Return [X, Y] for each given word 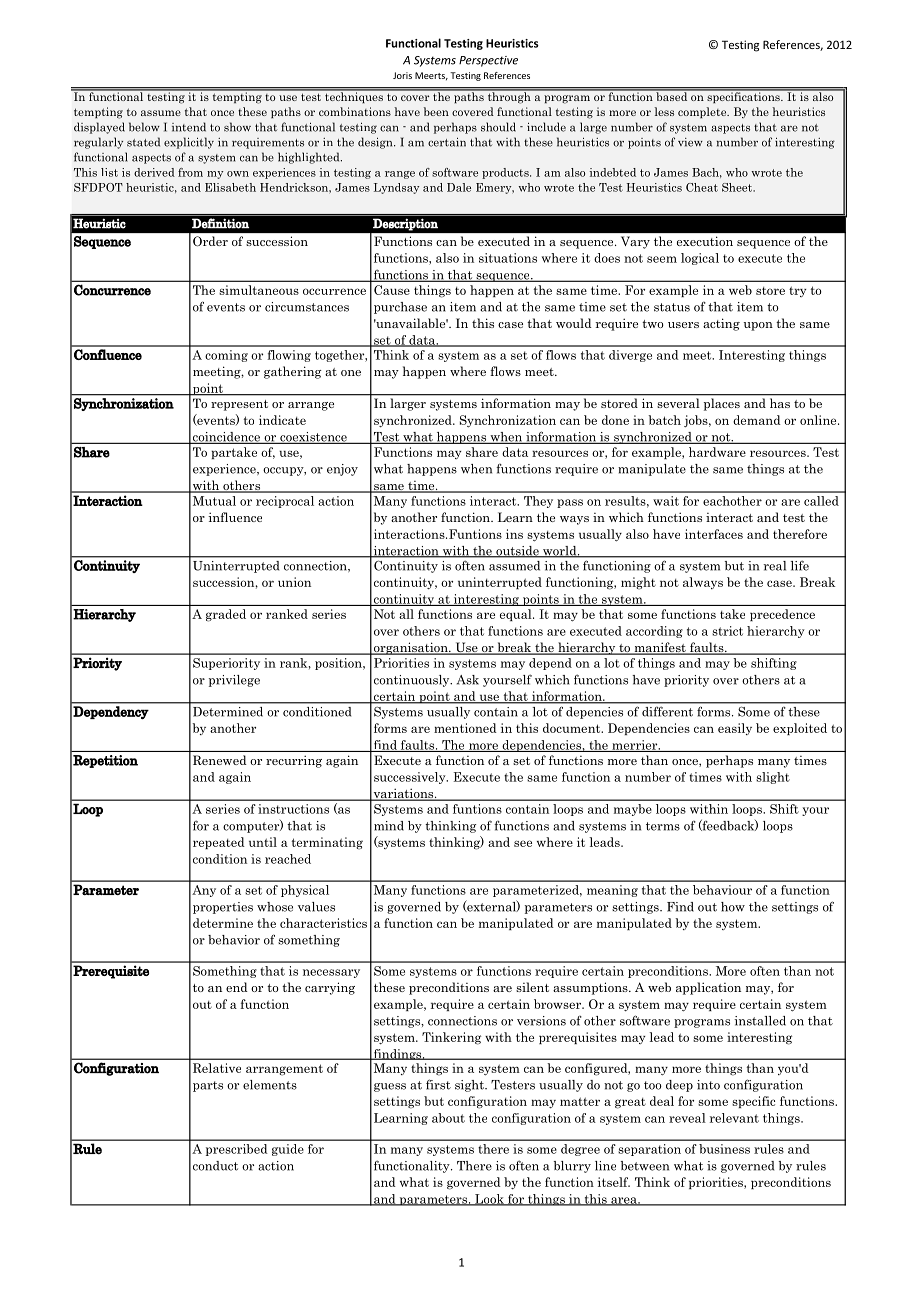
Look [489, 1200]
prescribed [237, 1150]
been [436, 111]
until [263, 842]
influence [235, 517]
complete [703, 113]
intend [189, 127]
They [538, 502]
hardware [717, 452]
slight [773, 778]
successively [411, 778]
